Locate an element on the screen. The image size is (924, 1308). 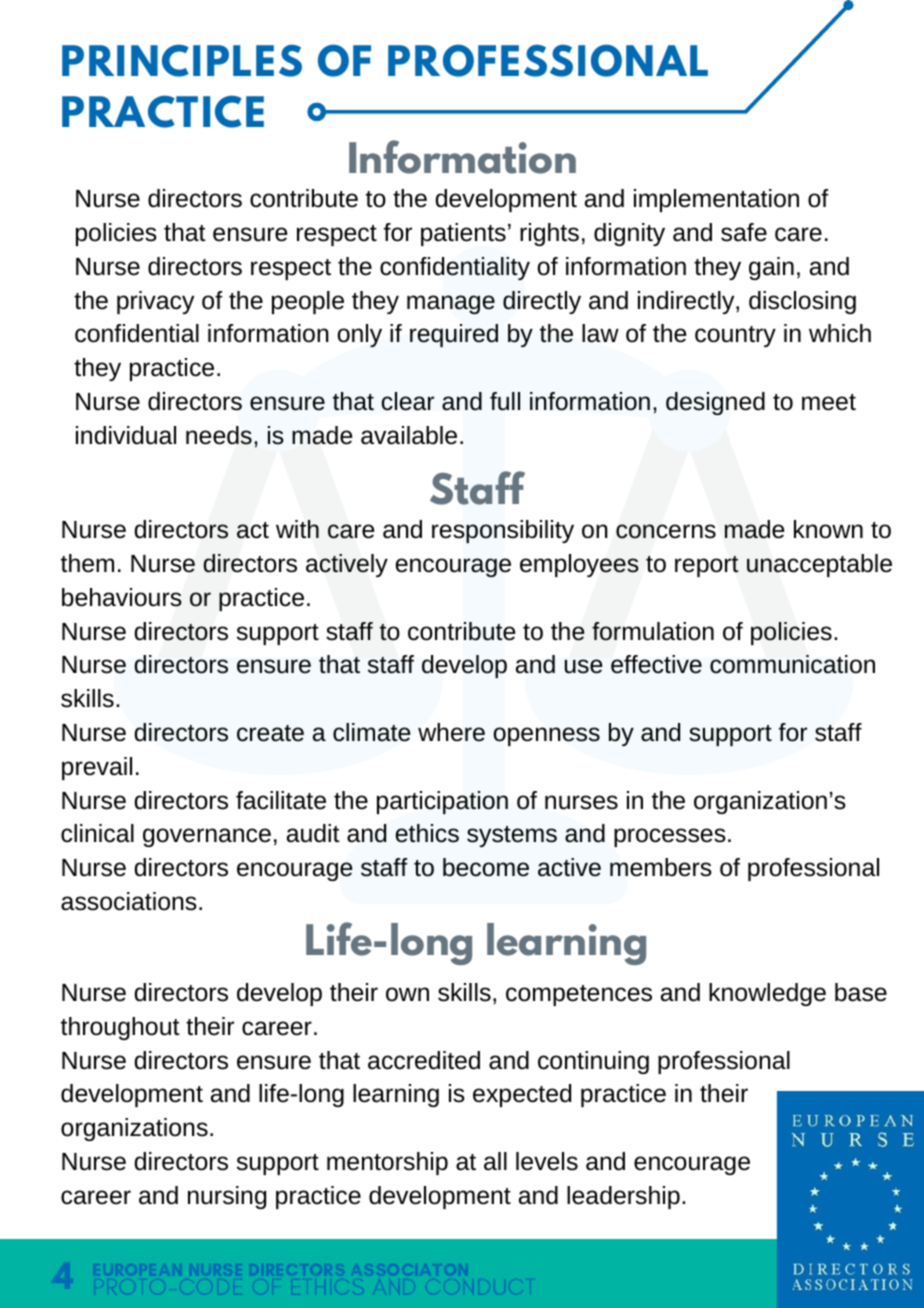
leadership is located at coordinates (623, 1197).
